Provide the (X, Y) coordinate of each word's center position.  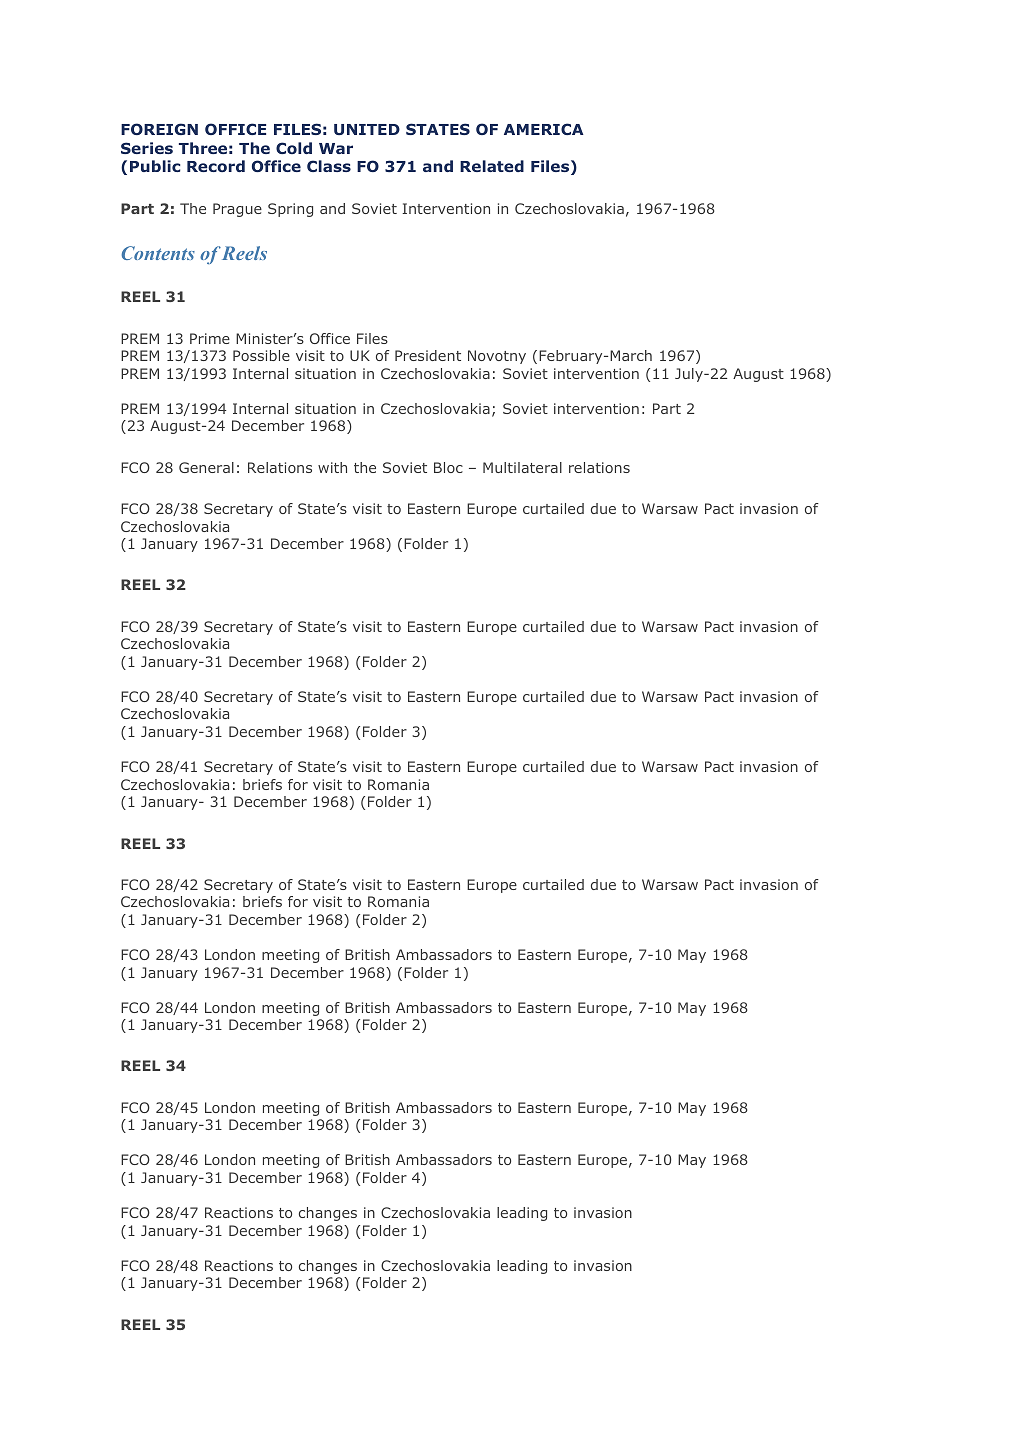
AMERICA (544, 129)
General (206, 467)
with (332, 467)
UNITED (367, 129)
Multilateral (522, 467)
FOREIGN (159, 129)
